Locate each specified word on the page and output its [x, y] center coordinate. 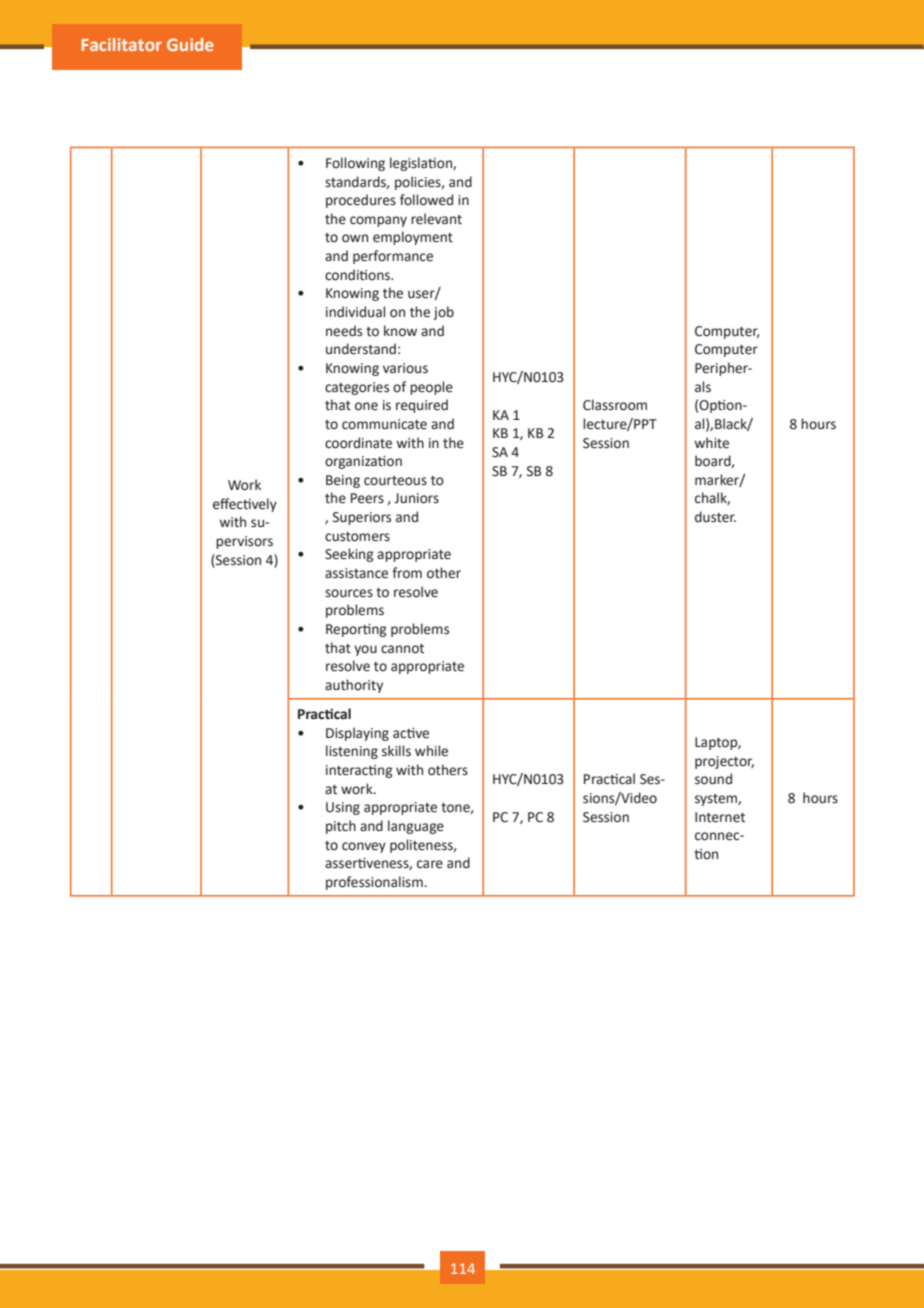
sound [713, 779]
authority [354, 686]
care [430, 864]
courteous [395, 481]
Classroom [615, 405]
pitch [341, 827]
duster [715, 517]
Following [355, 164]
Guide [190, 44]
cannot [402, 649]
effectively [245, 505]
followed [426, 200]
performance [393, 257]
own [355, 238]
